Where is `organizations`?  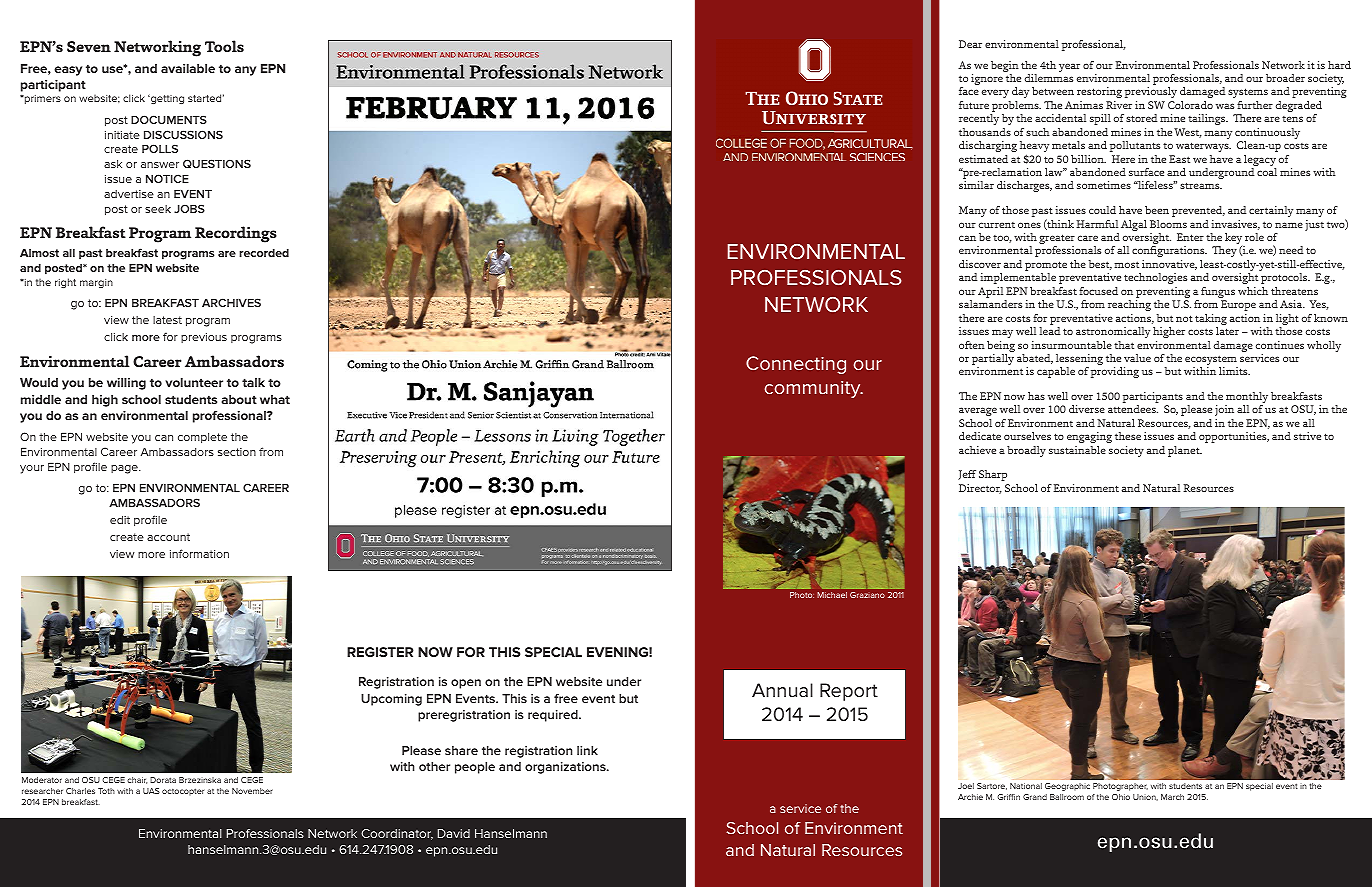
organizations is located at coordinates (566, 768).
